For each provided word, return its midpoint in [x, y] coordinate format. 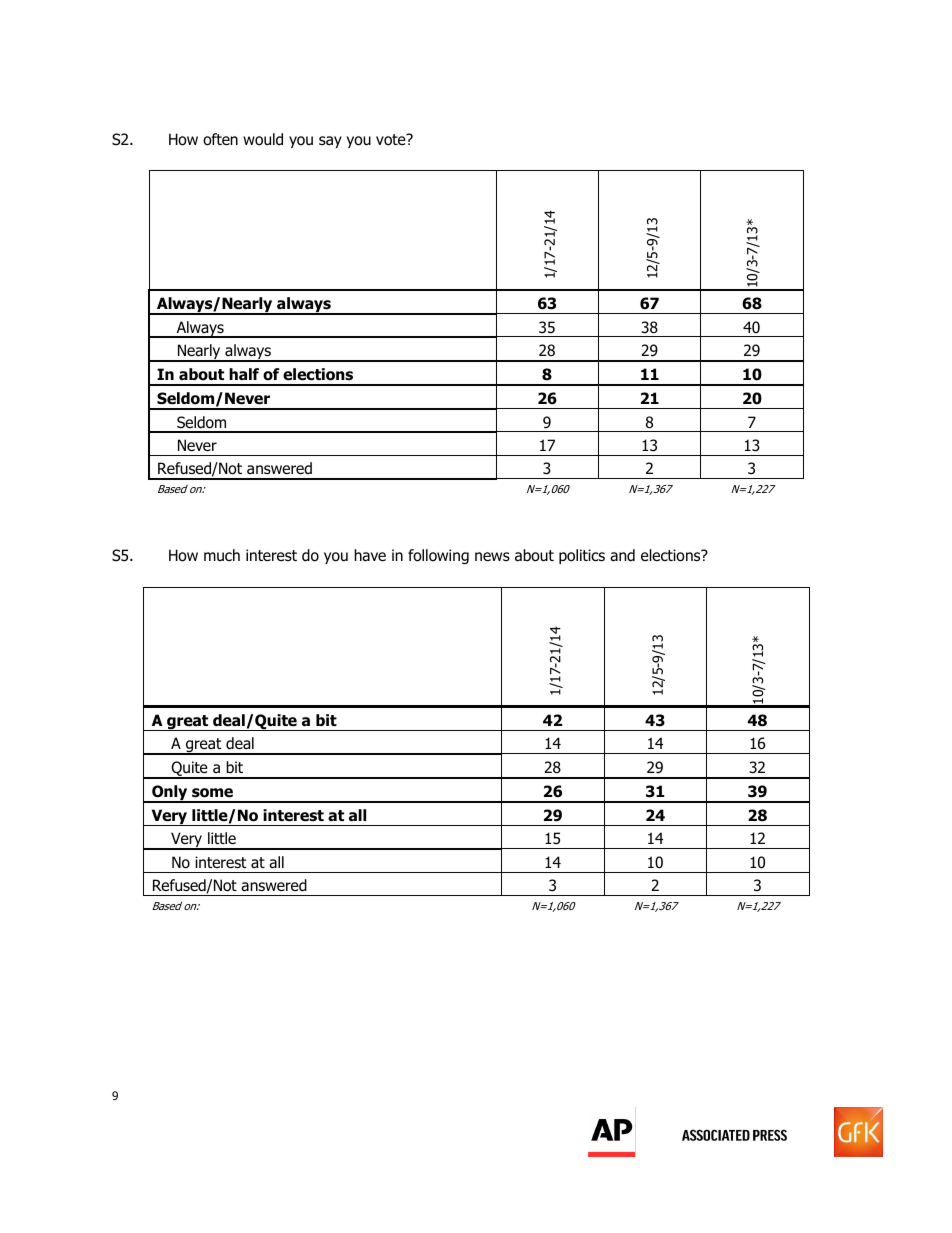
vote [392, 139]
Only [170, 794]
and [622, 555]
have [370, 555]
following [438, 556]
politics [582, 556]
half [244, 374]
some [212, 793]
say [330, 142]
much [222, 555]
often [220, 139]
